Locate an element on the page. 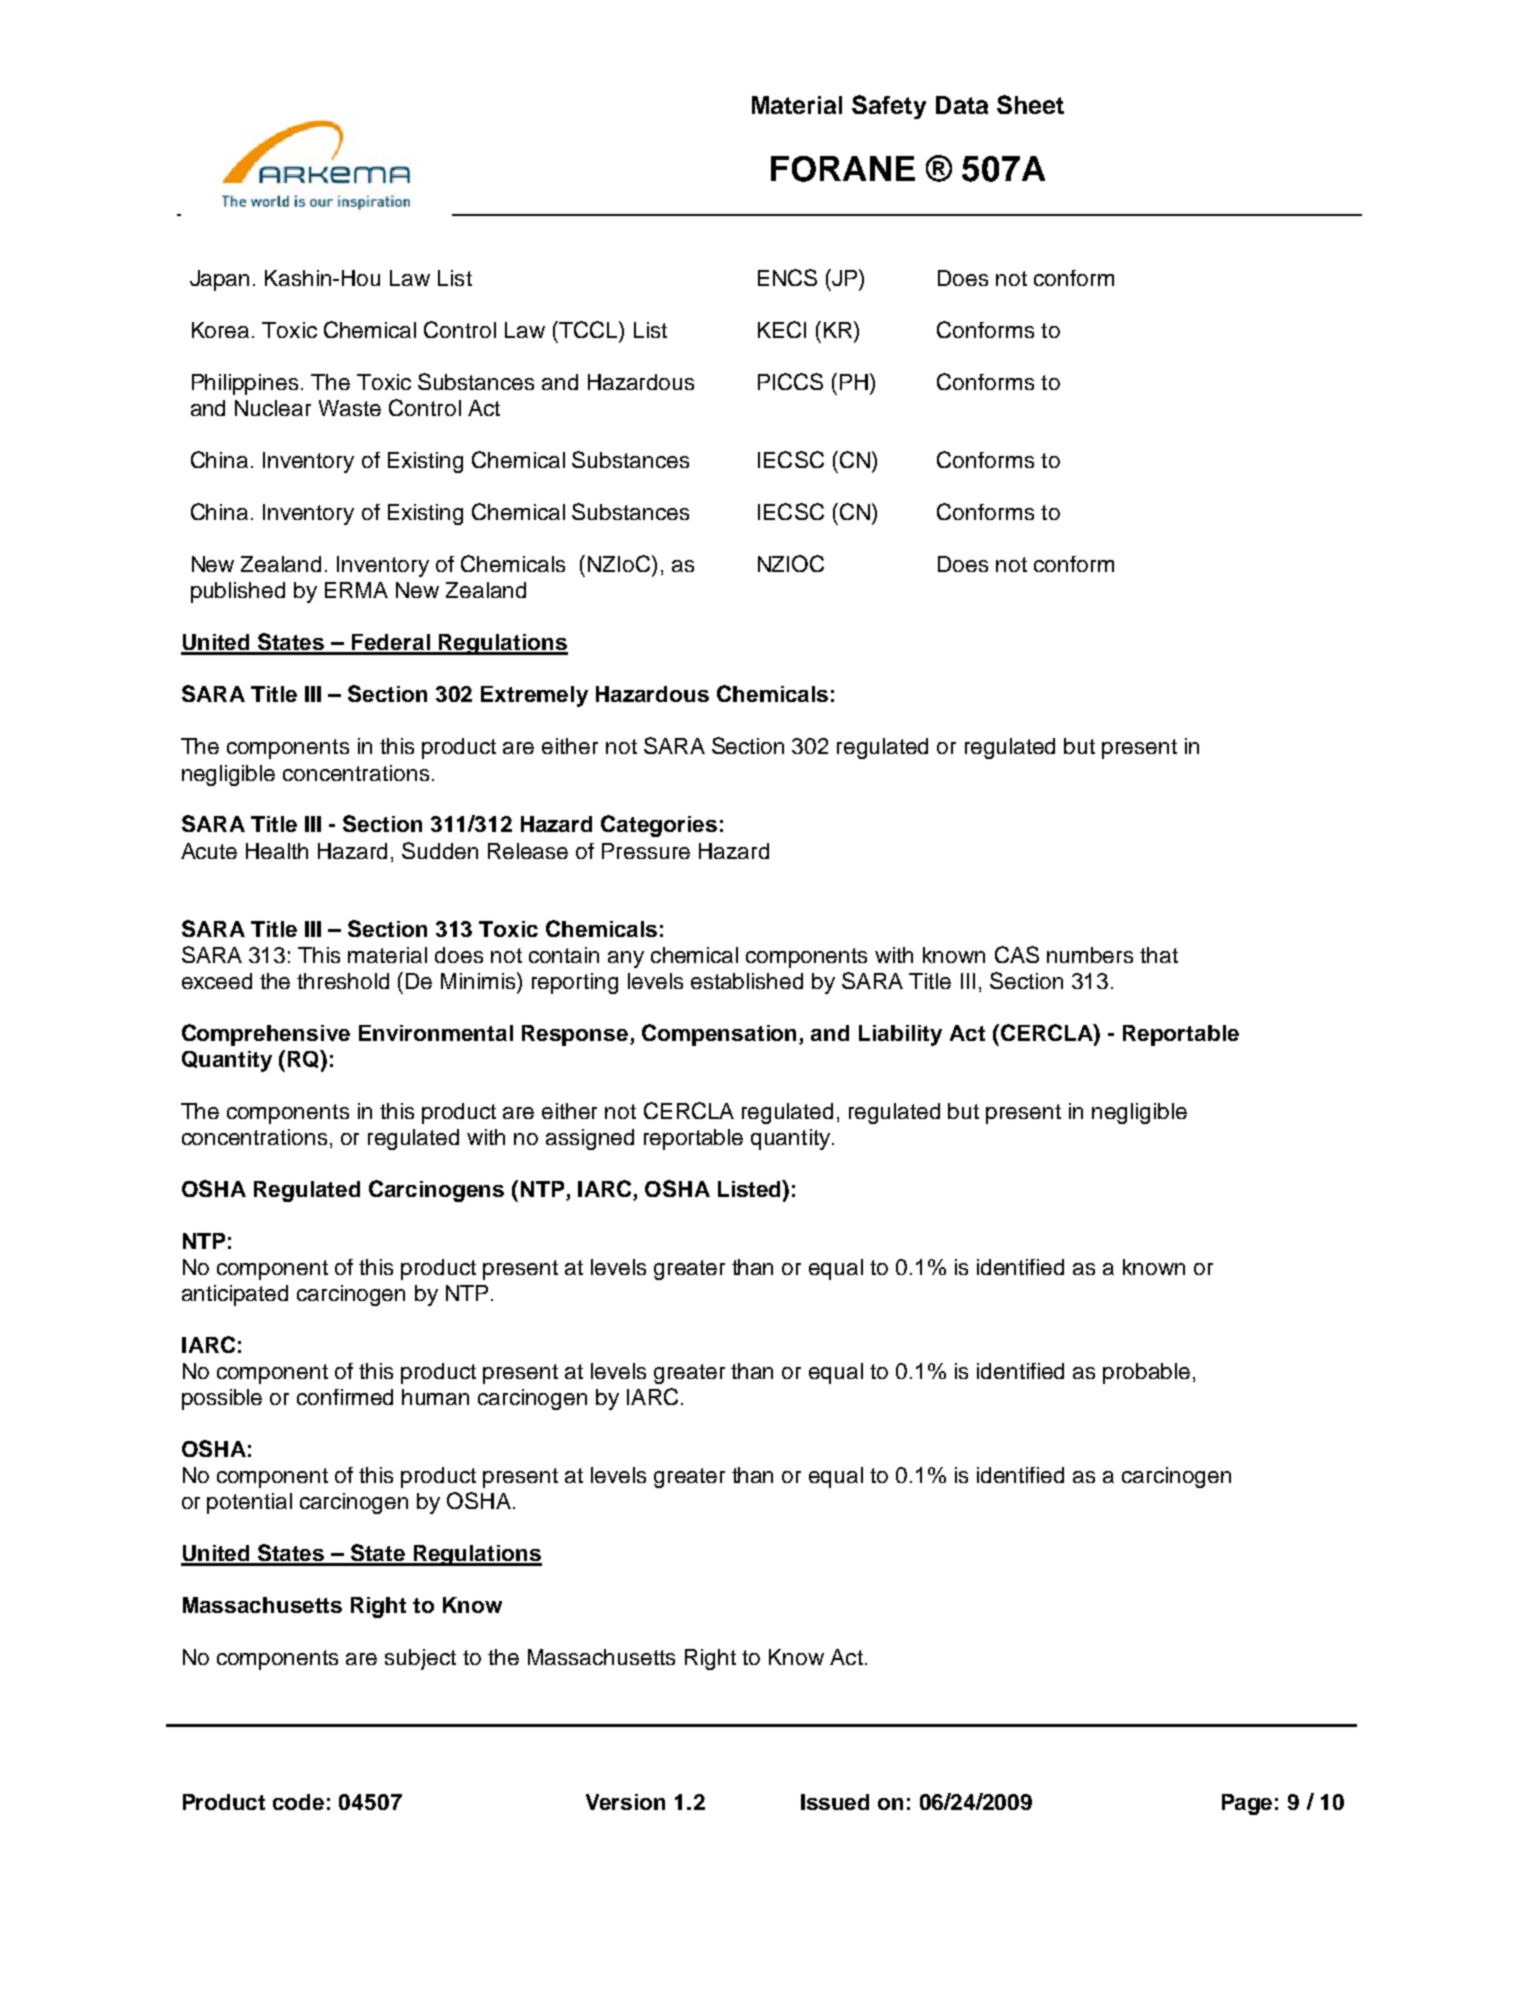 The width and height of the document is (1539, 1992). Sheet is located at coordinates (1030, 104).
